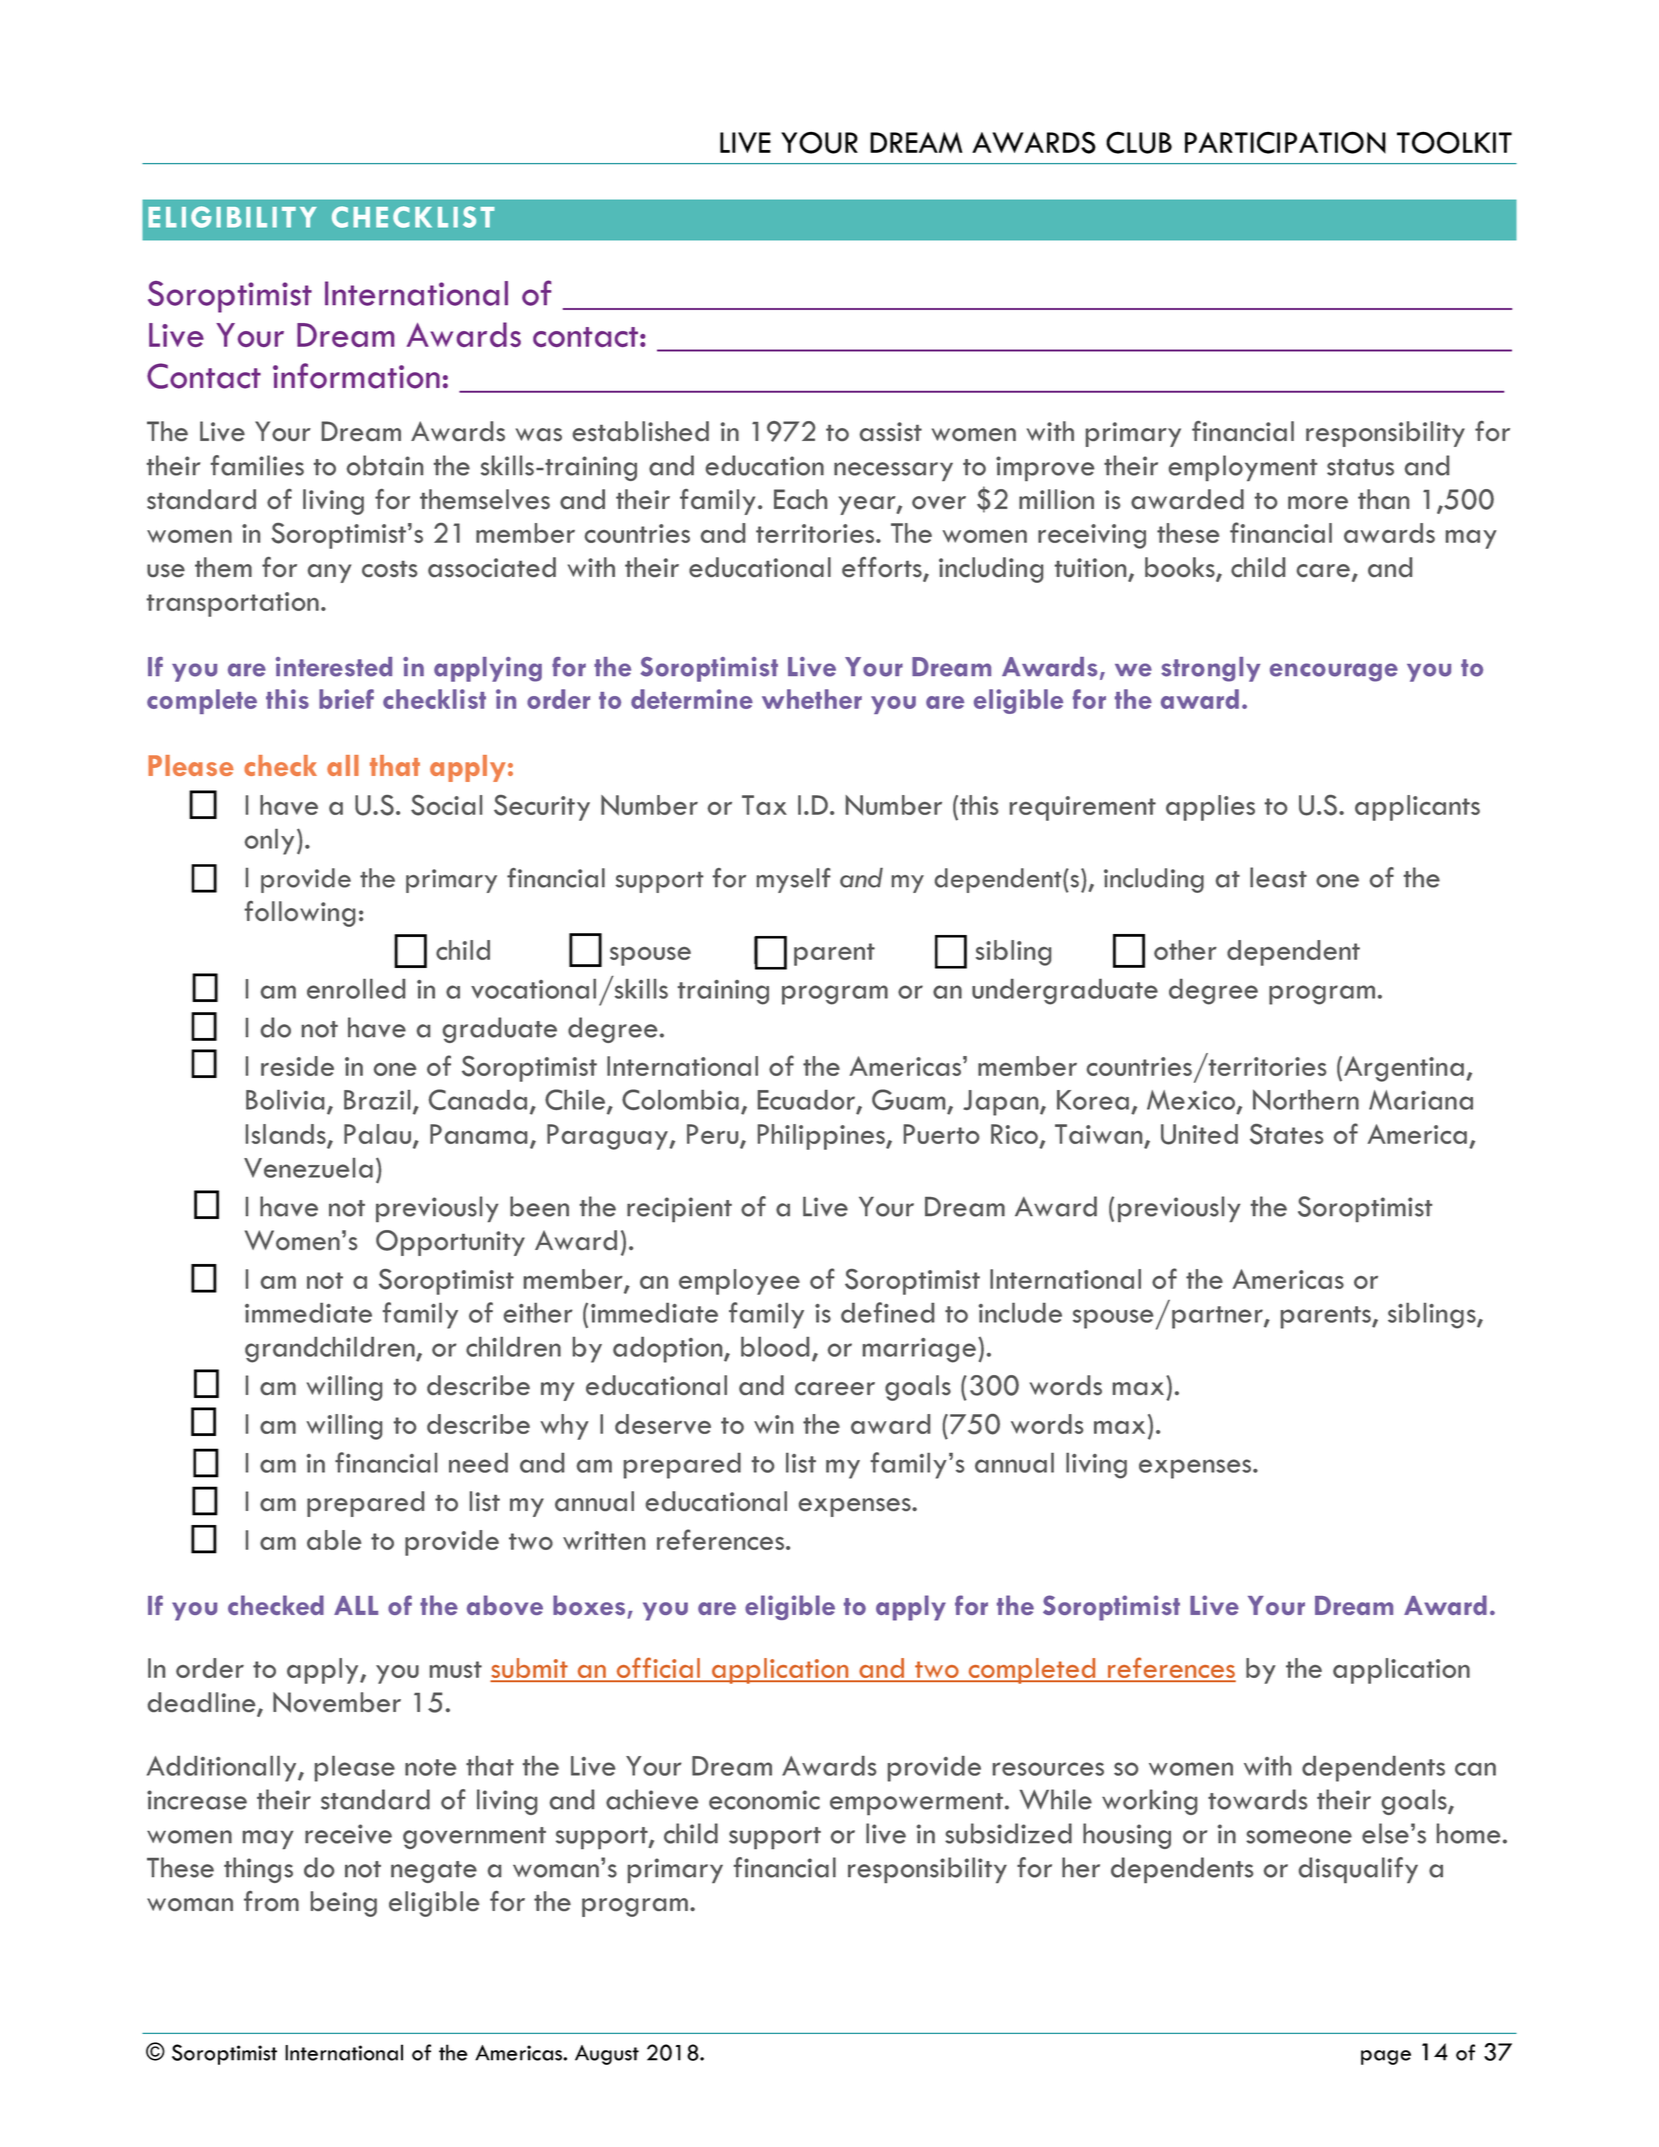  What do you see at coordinates (1285, 142) in the screenshot?
I see `PARTICIPATION` at bounding box center [1285, 142].
